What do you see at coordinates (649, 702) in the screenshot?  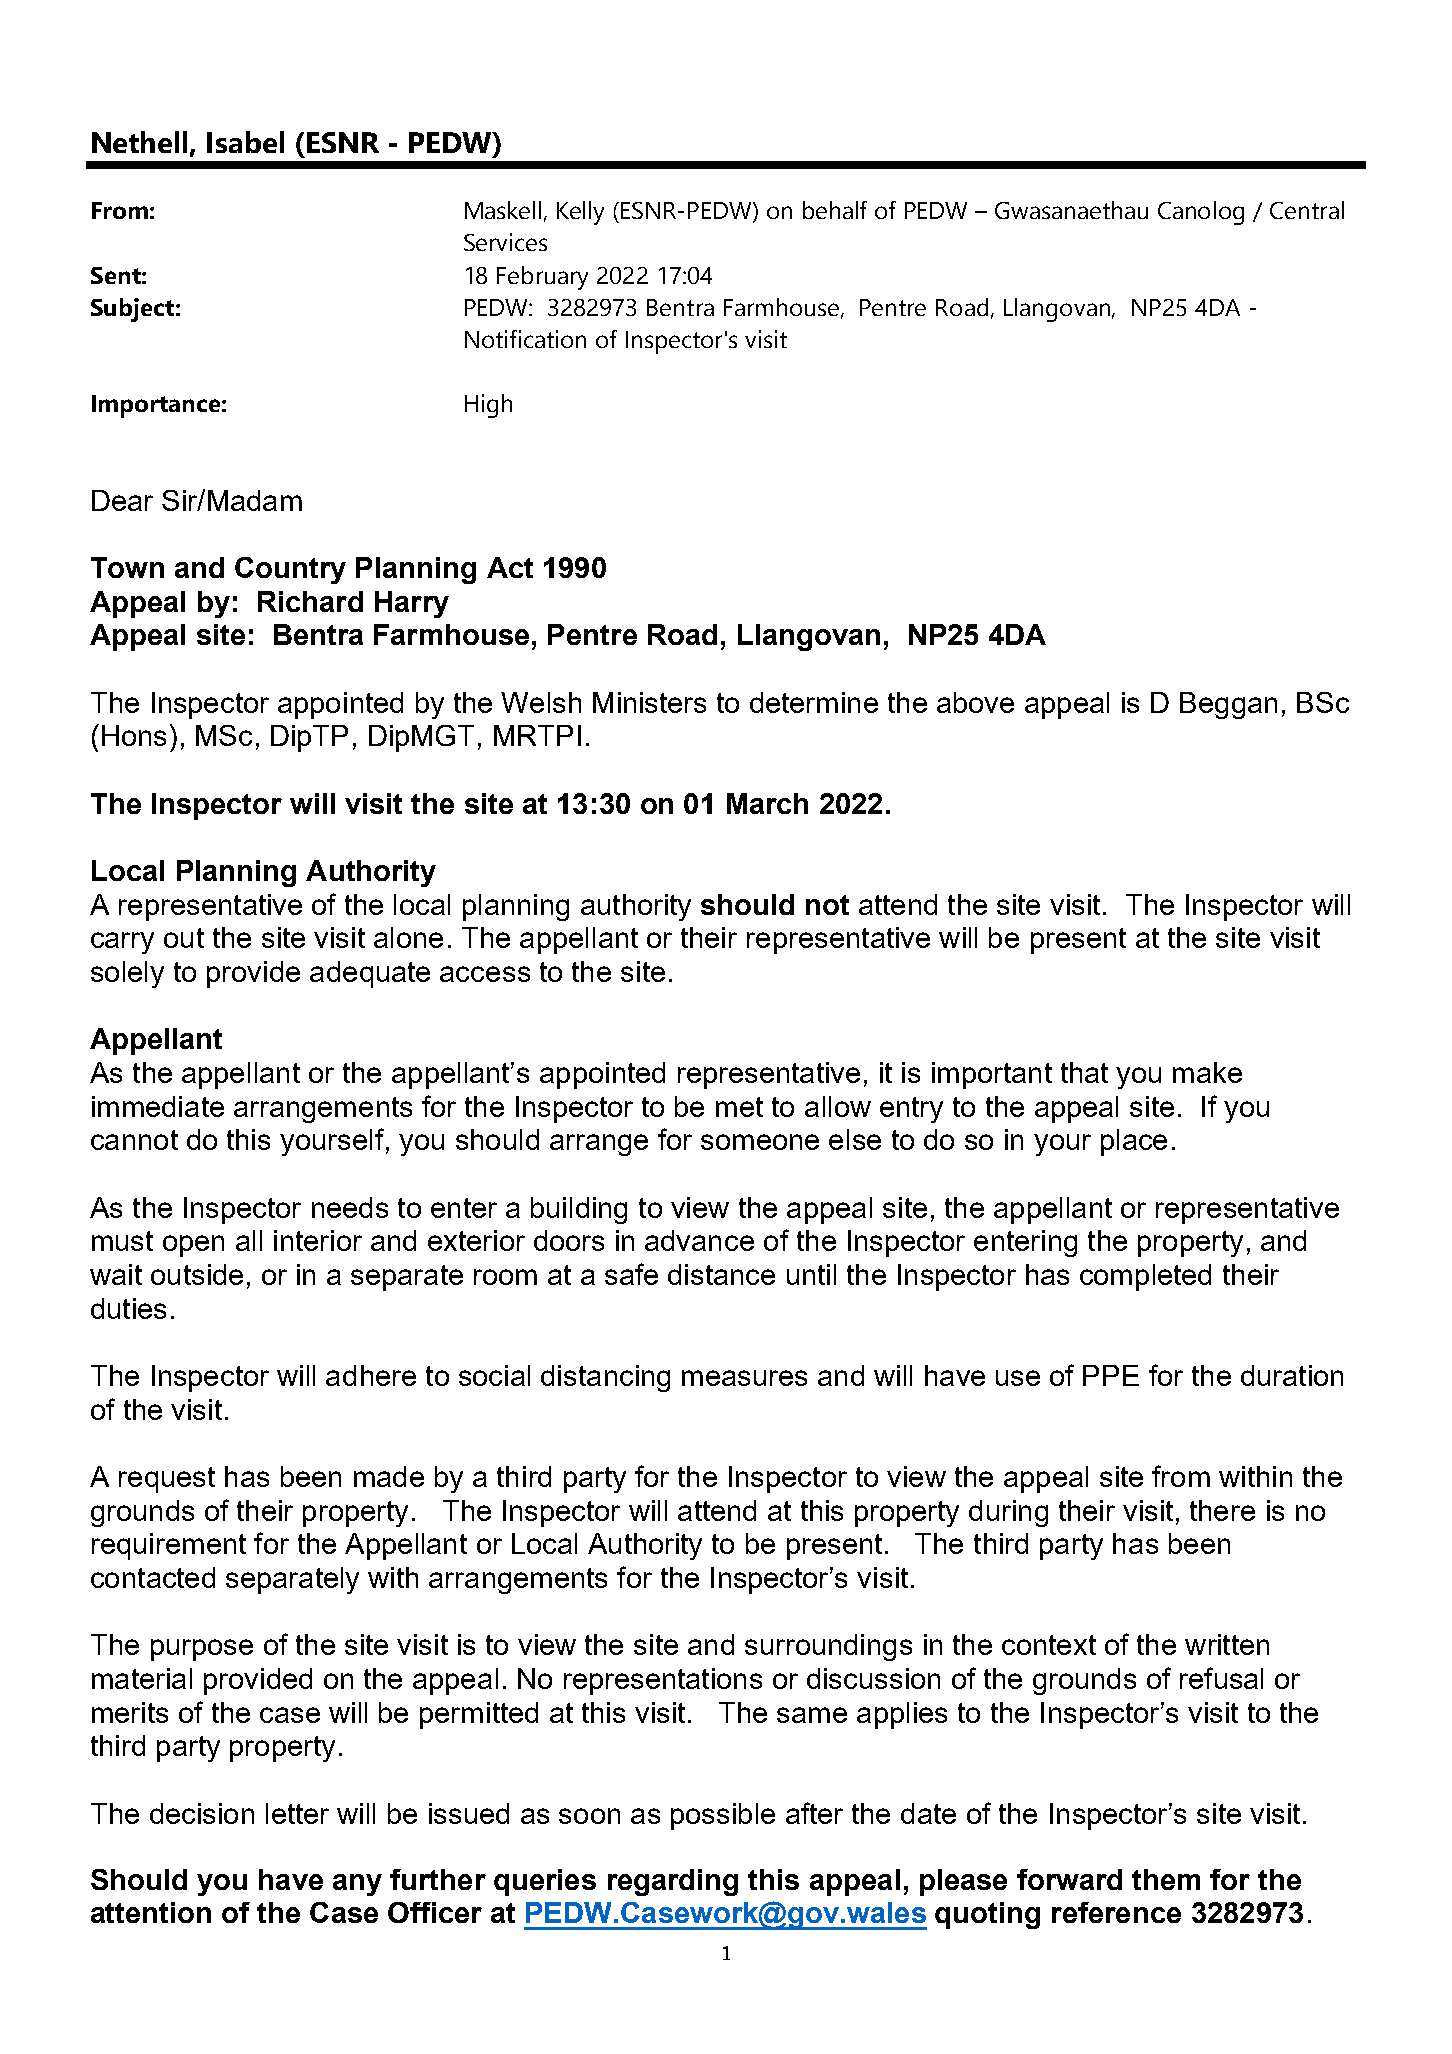 I see `Ministers` at bounding box center [649, 702].
